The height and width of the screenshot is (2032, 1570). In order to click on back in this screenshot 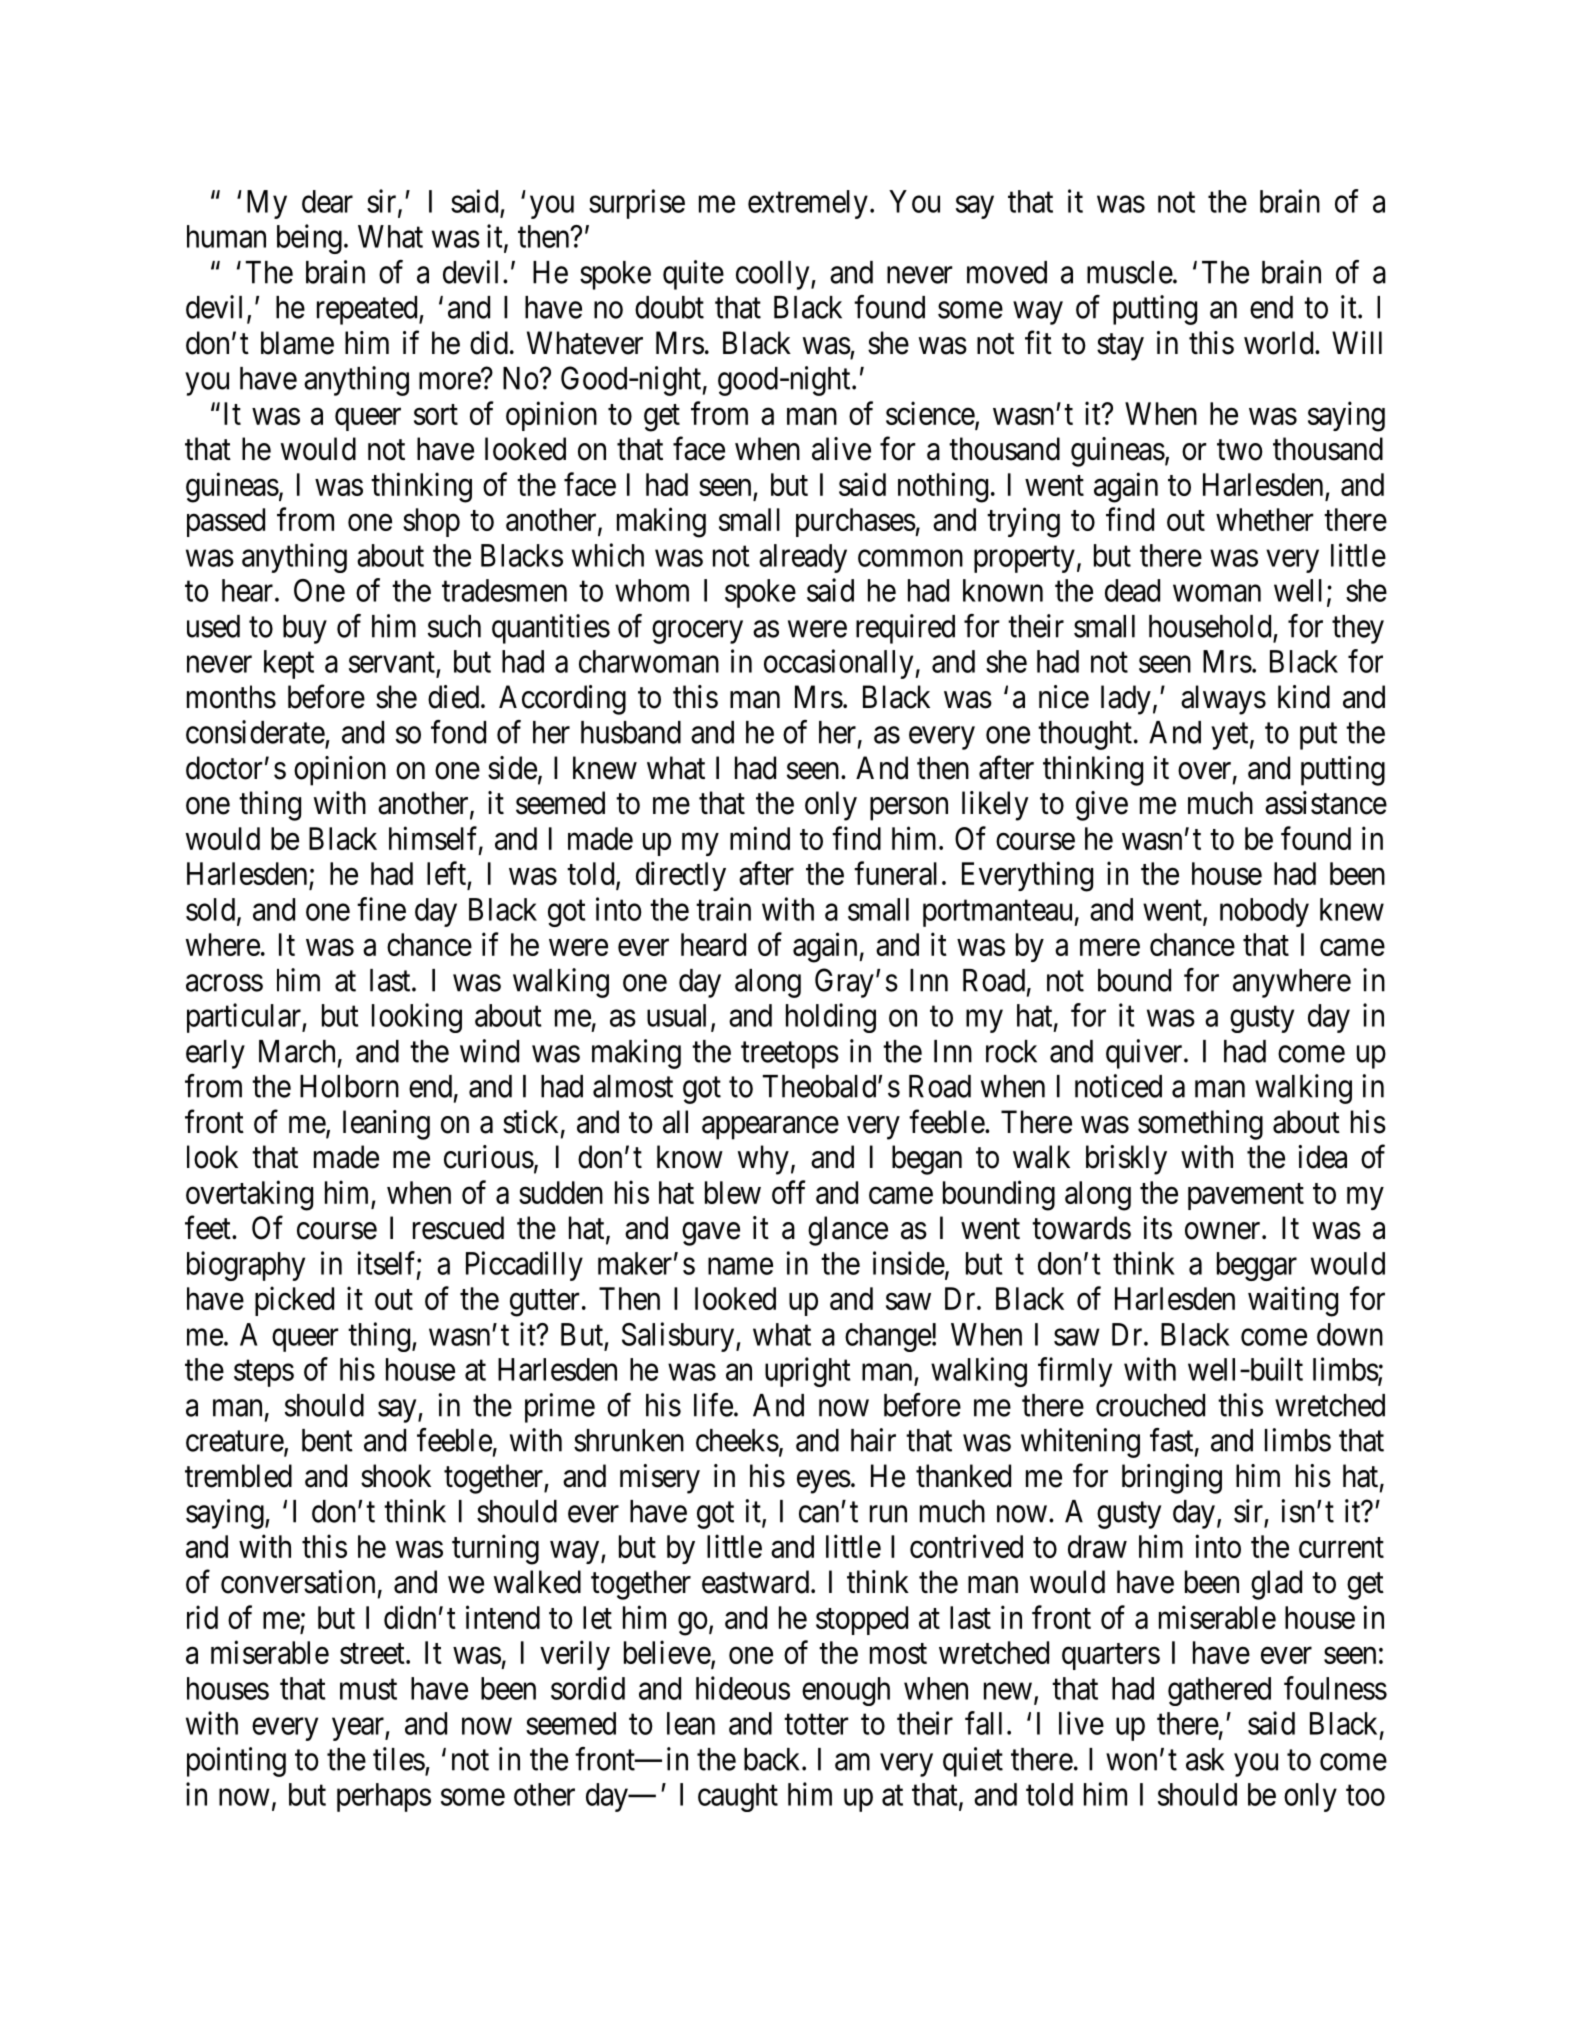, I will do `click(773, 1759)`.
